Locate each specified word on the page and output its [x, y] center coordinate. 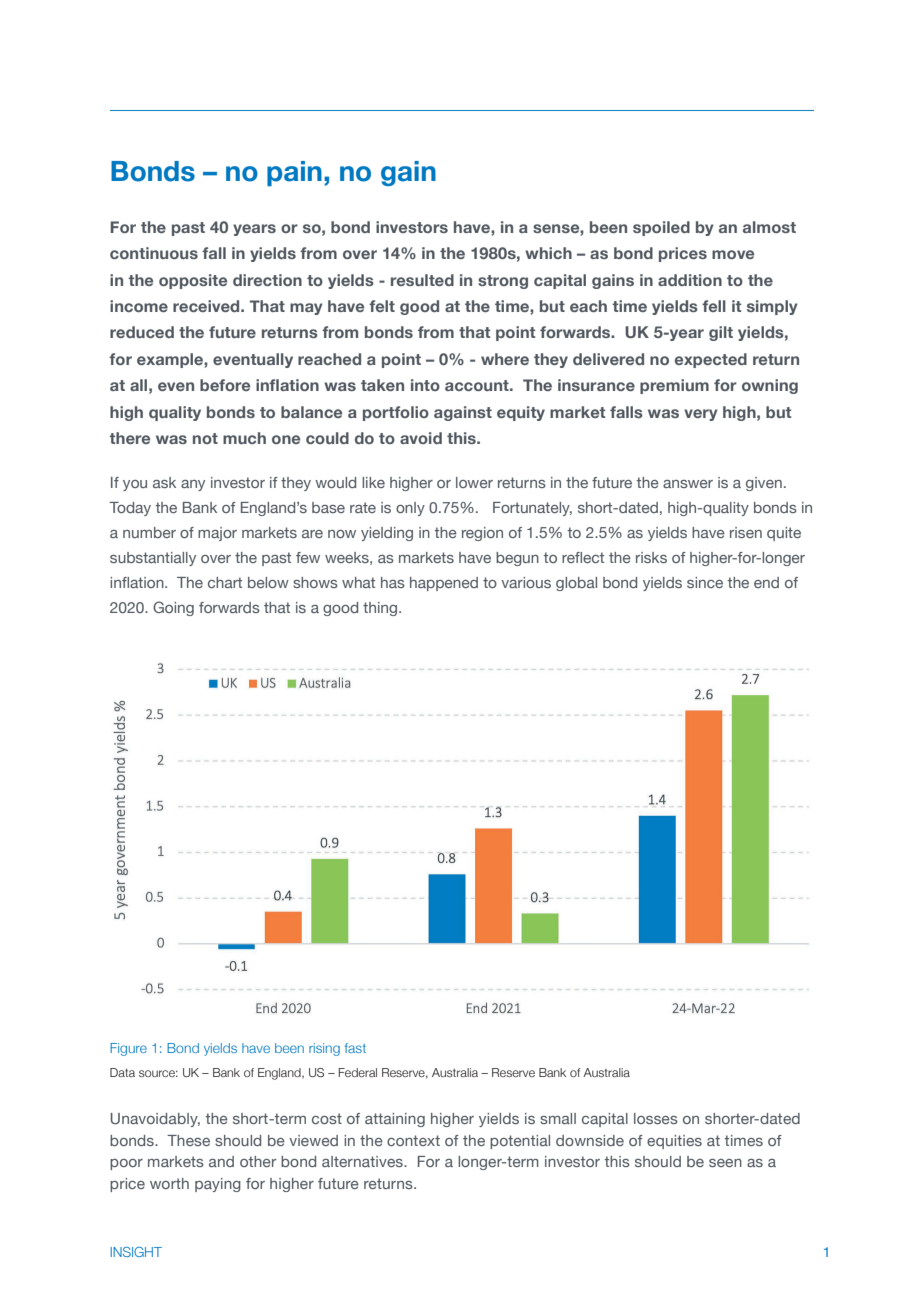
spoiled [661, 228]
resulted [422, 280]
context [413, 1140]
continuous [154, 253]
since [705, 582]
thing [381, 609]
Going [173, 608]
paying [218, 1185]
